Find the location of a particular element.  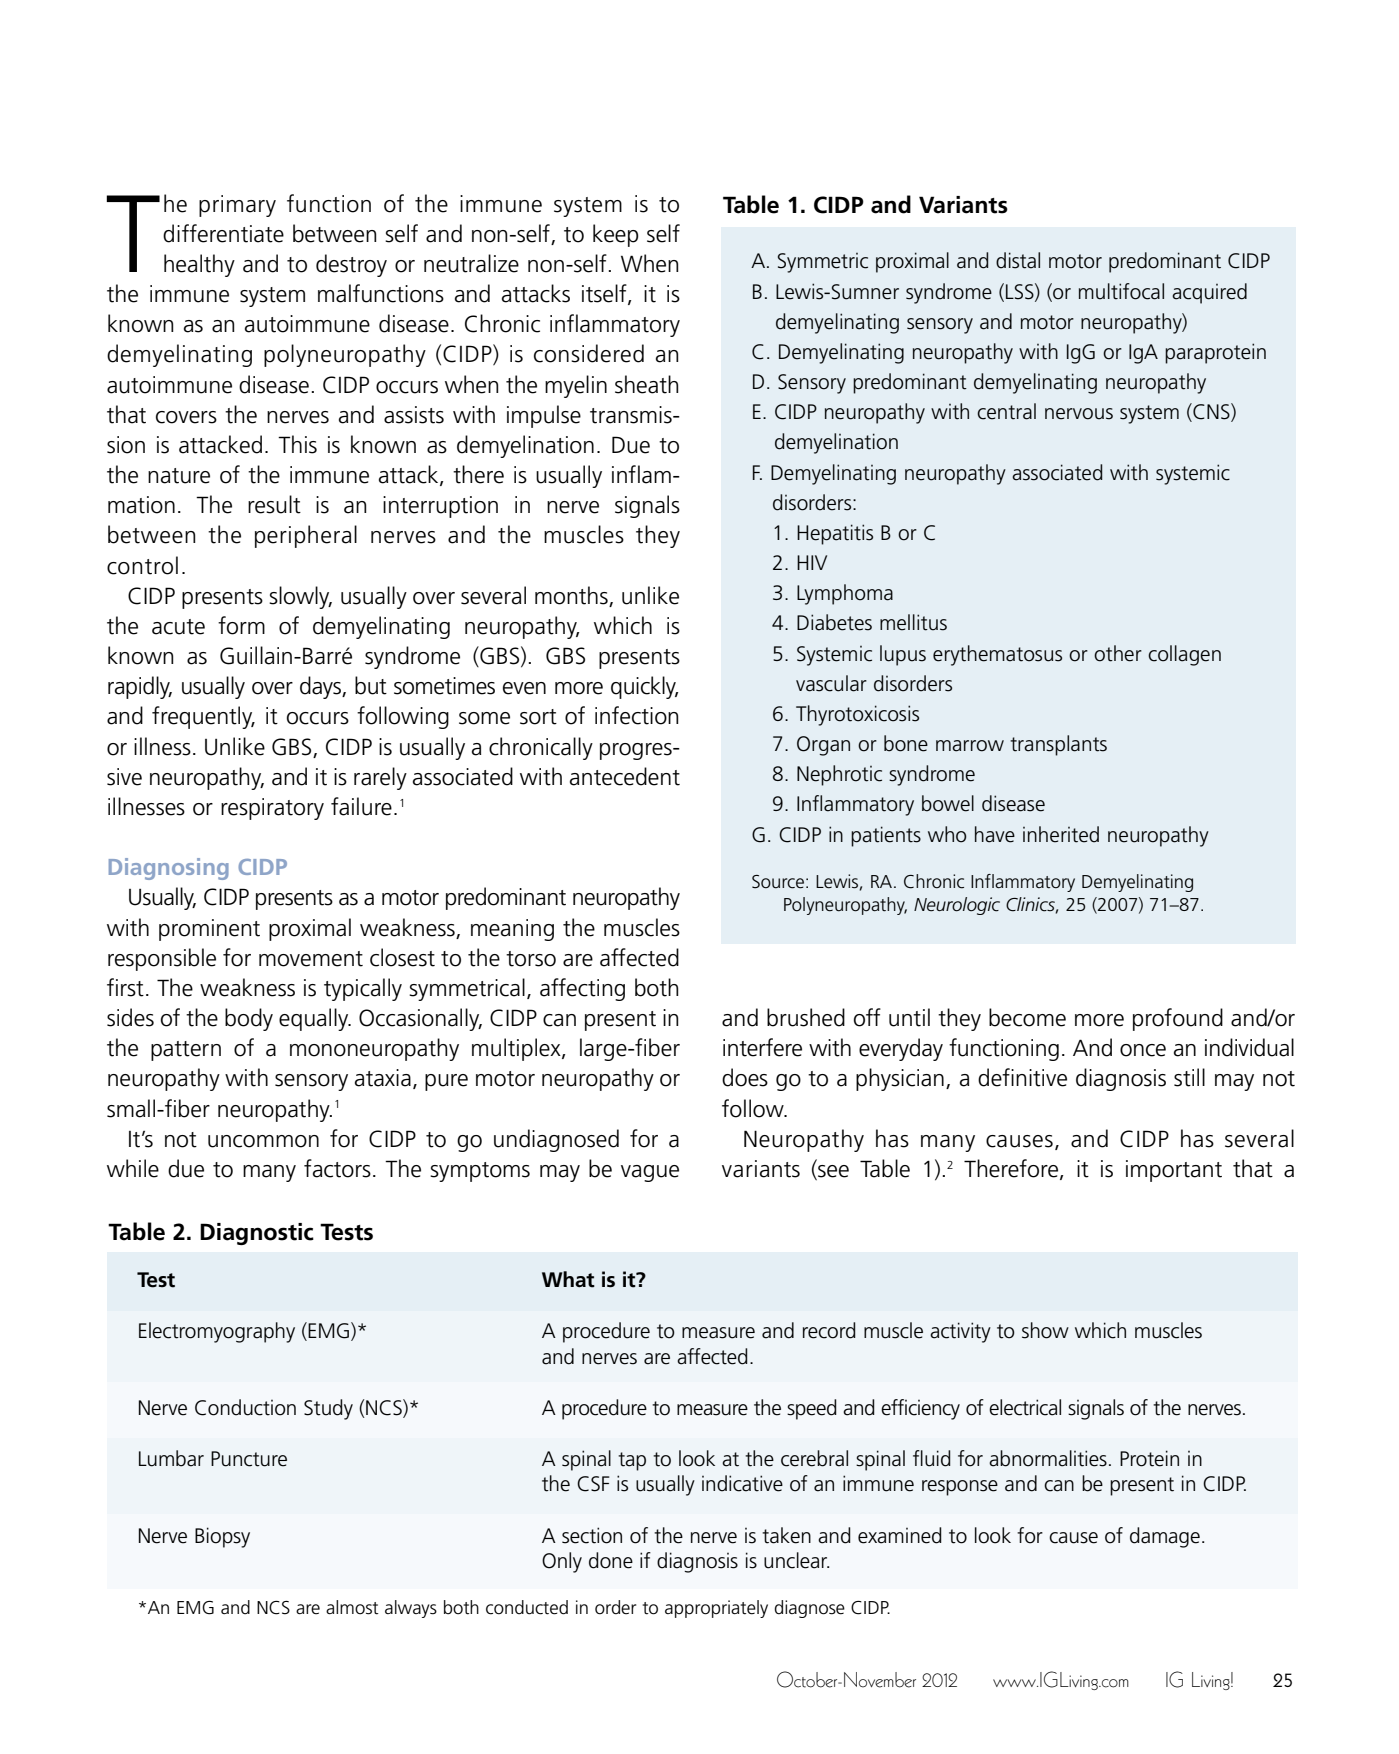

other is located at coordinates (1118, 653).
